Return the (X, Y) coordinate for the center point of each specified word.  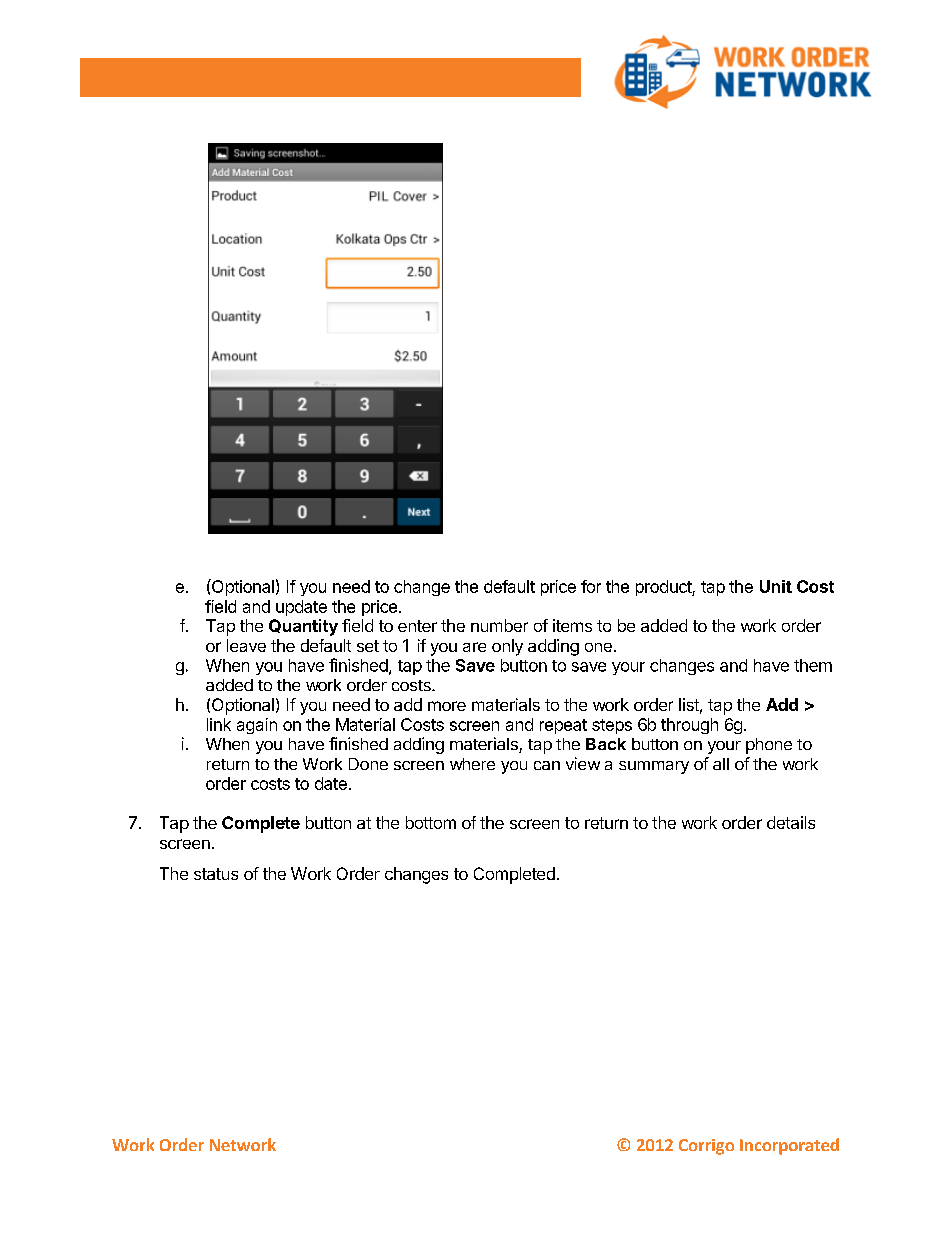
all (721, 764)
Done (368, 764)
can (547, 765)
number (499, 625)
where (472, 764)
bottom (431, 822)
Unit (776, 586)
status (216, 874)
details (791, 822)
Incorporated (789, 1146)
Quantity (303, 627)
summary (654, 767)
